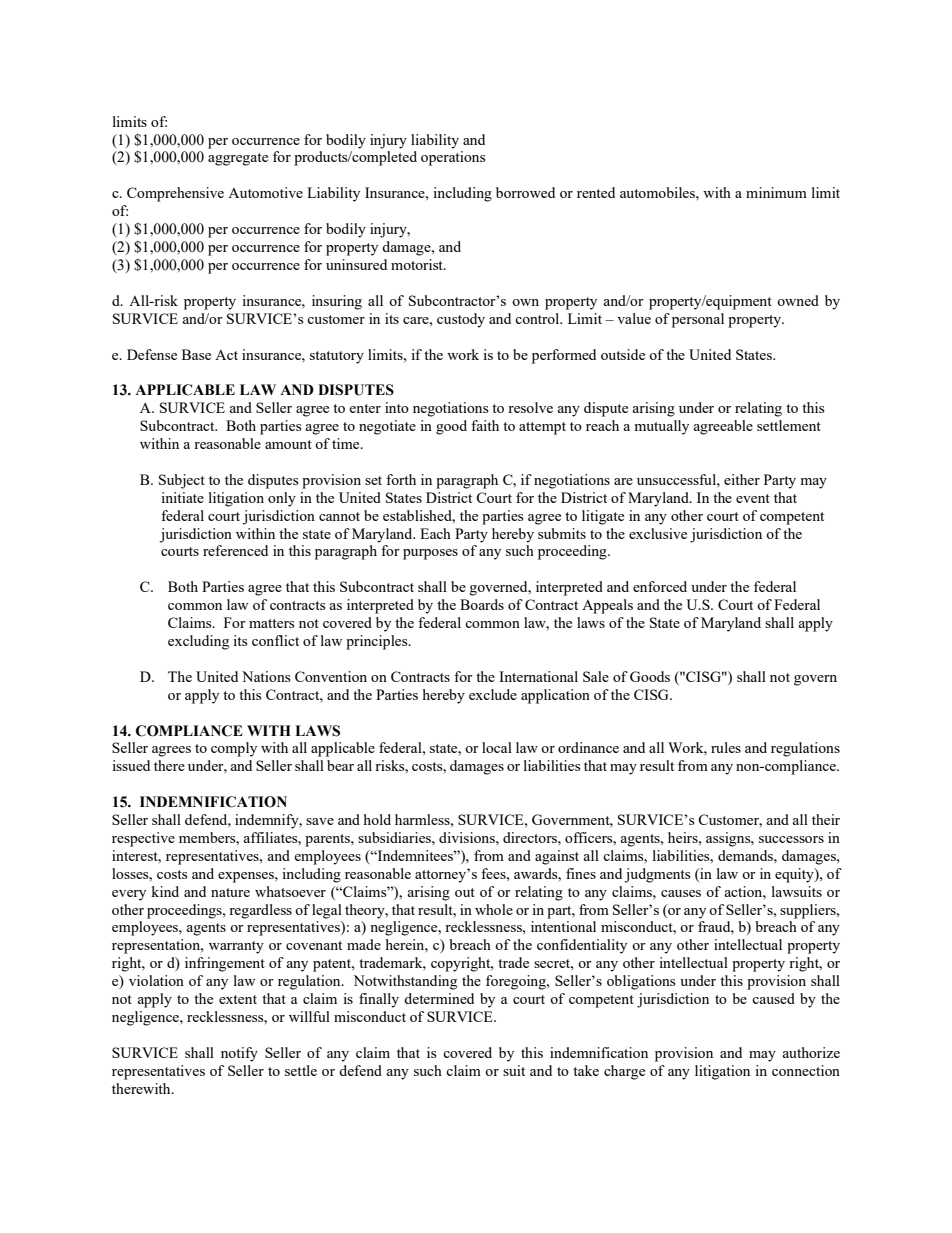 The height and width of the image is (1233, 952). Describe the element at coordinates (497, 747) in the image. I see `local` at that location.
